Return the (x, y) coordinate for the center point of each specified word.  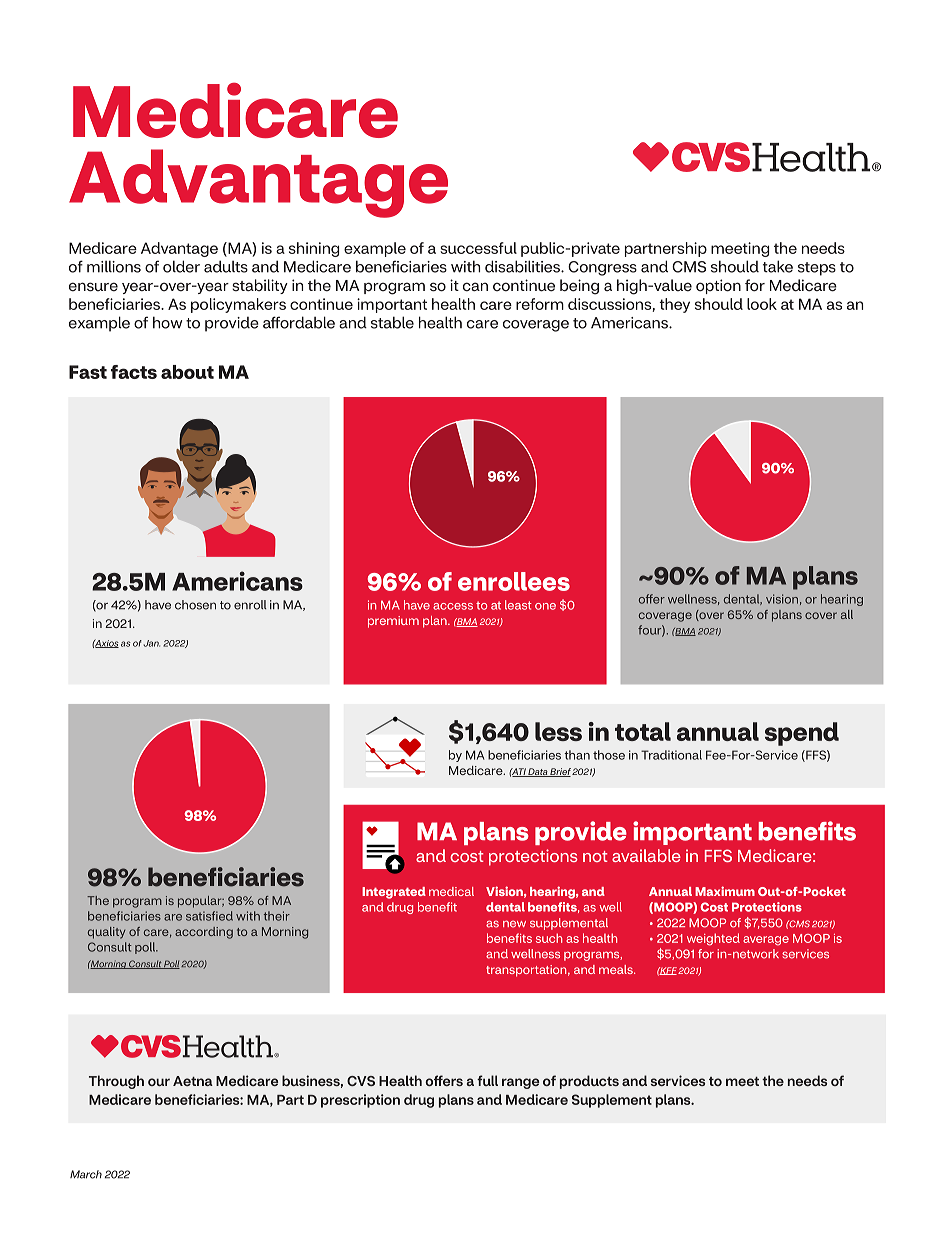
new (514, 924)
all (847, 614)
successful (478, 248)
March (86, 1174)
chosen (195, 605)
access (453, 606)
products (589, 1082)
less (558, 731)
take (778, 266)
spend (802, 734)
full (487, 1080)
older (181, 266)
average (766, 941)
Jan (151, 643)
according (204, 933)
